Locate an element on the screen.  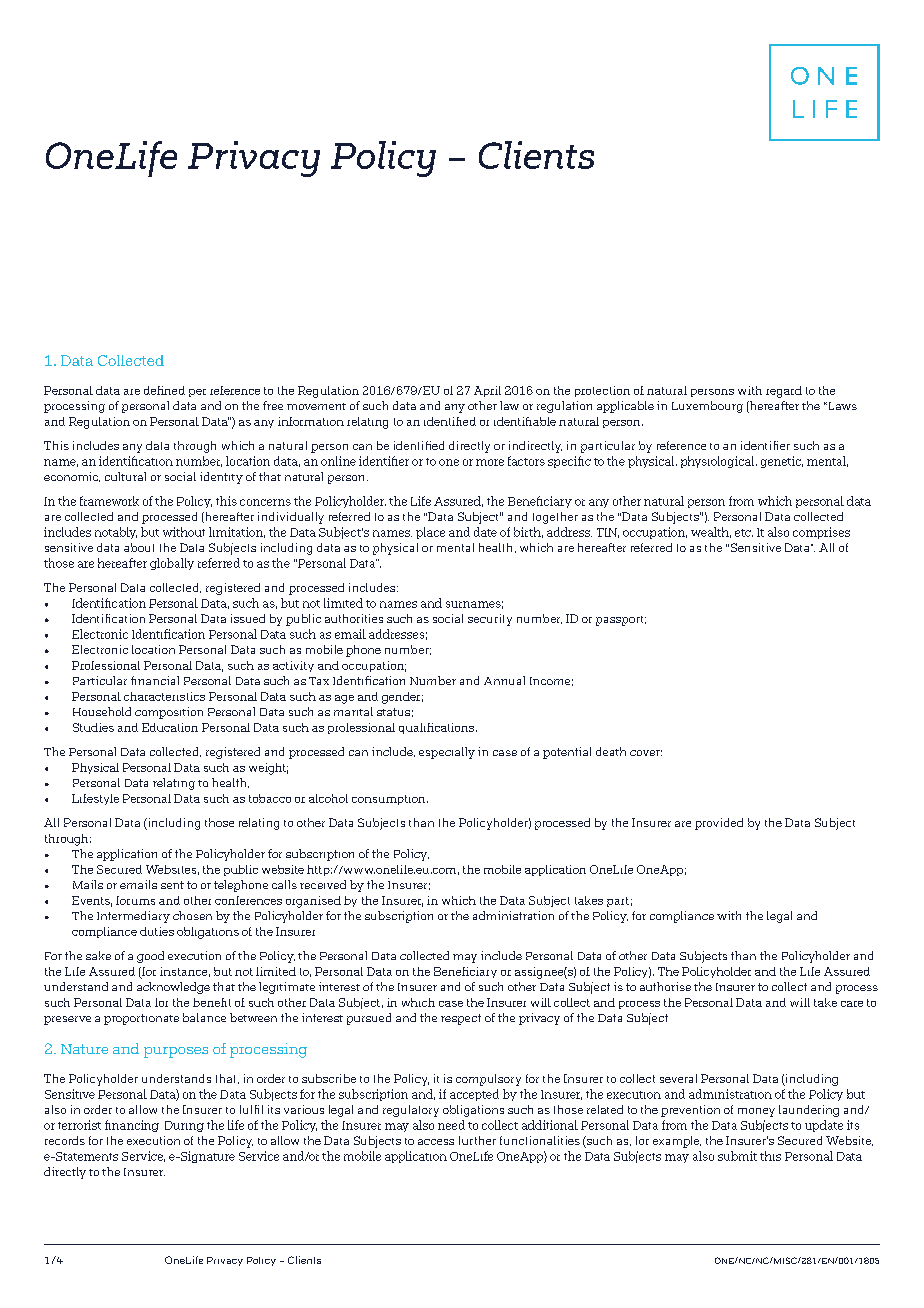
received is located at coordinates (323, 884).
